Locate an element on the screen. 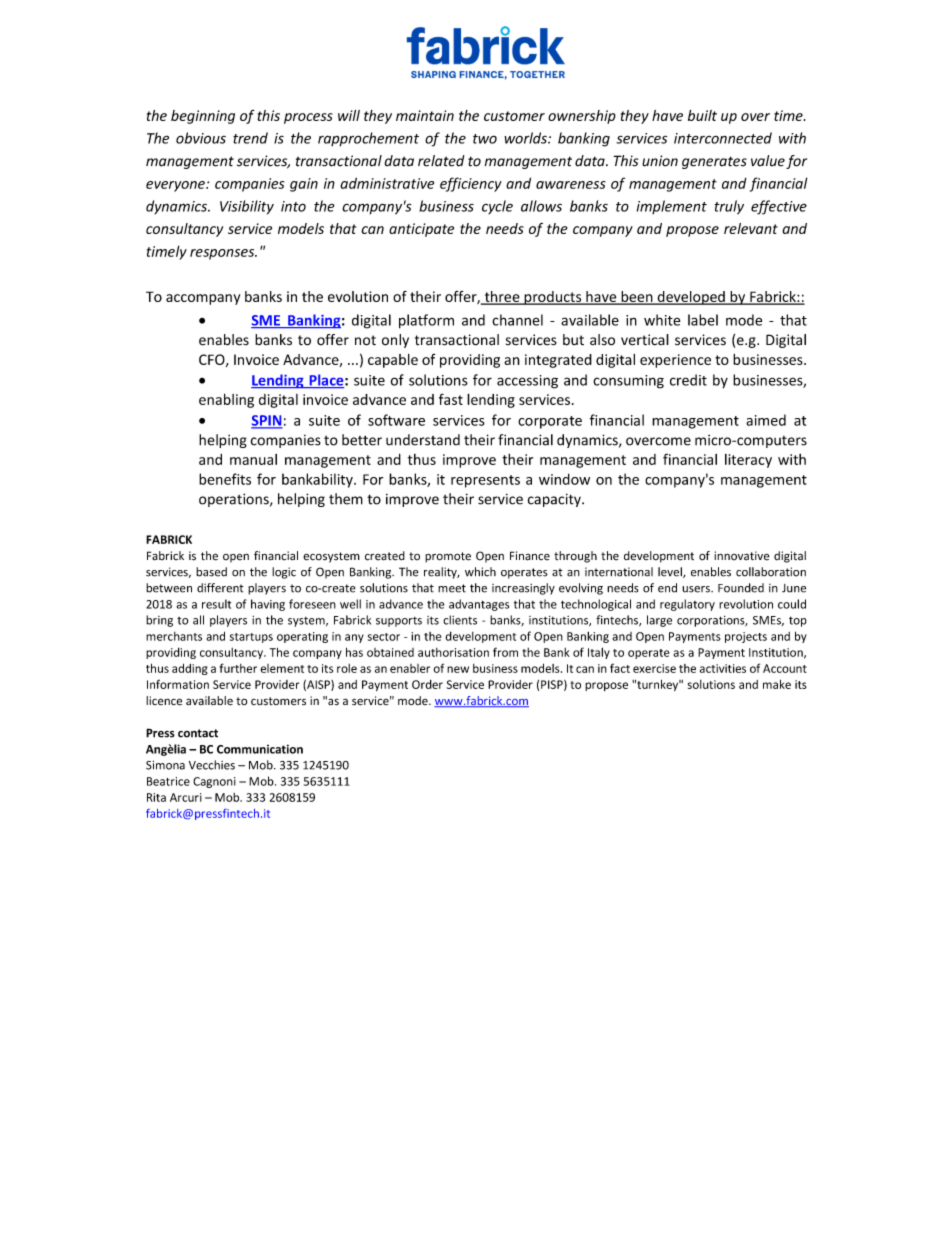 This screenshot has width=952, height=1233. make is located at coordinates (777, 684).
